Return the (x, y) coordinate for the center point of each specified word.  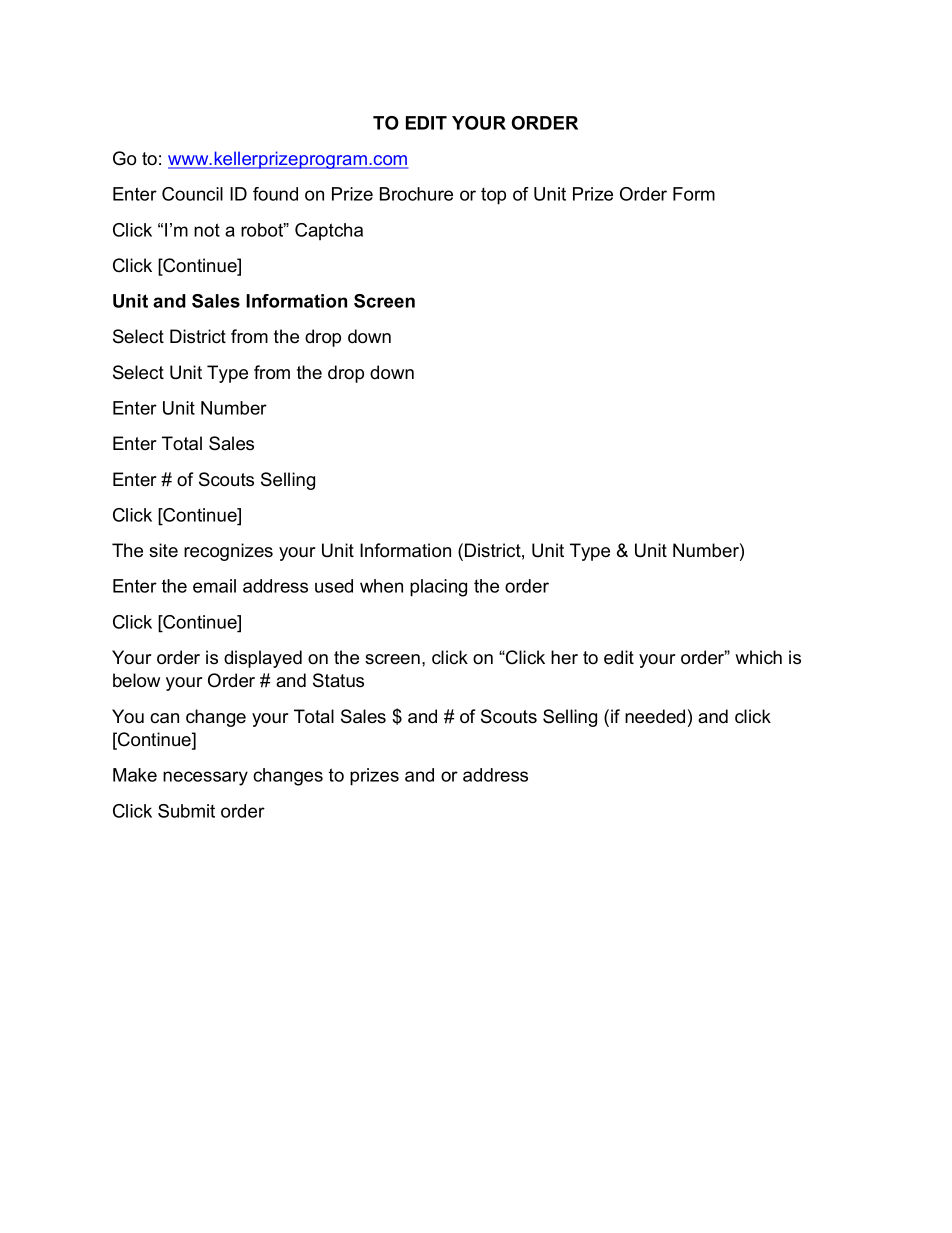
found (275, 194)
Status (338, 680)
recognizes (228, 552)
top (493, 196)
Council (192, 194)
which (758, 657)
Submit (186, 811)
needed (655, 716)
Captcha (329, 231)
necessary (205, 778)
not (207, 230)
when (381, 586)
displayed (263, 659)
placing (438, 588)
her (564, 657)
